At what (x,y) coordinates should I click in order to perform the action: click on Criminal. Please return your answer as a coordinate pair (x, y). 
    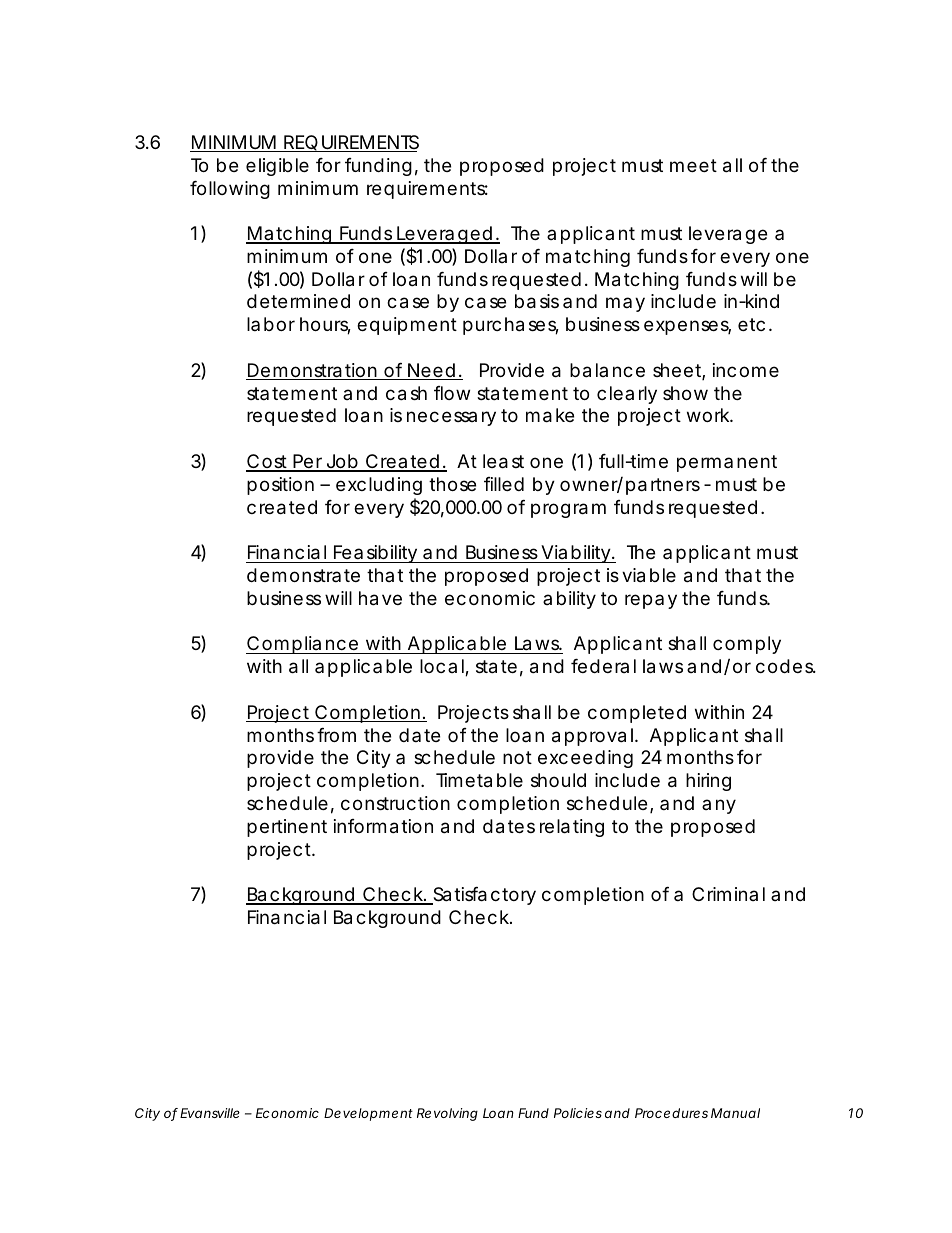
    Looking at the image, I should click on (728, 894).
